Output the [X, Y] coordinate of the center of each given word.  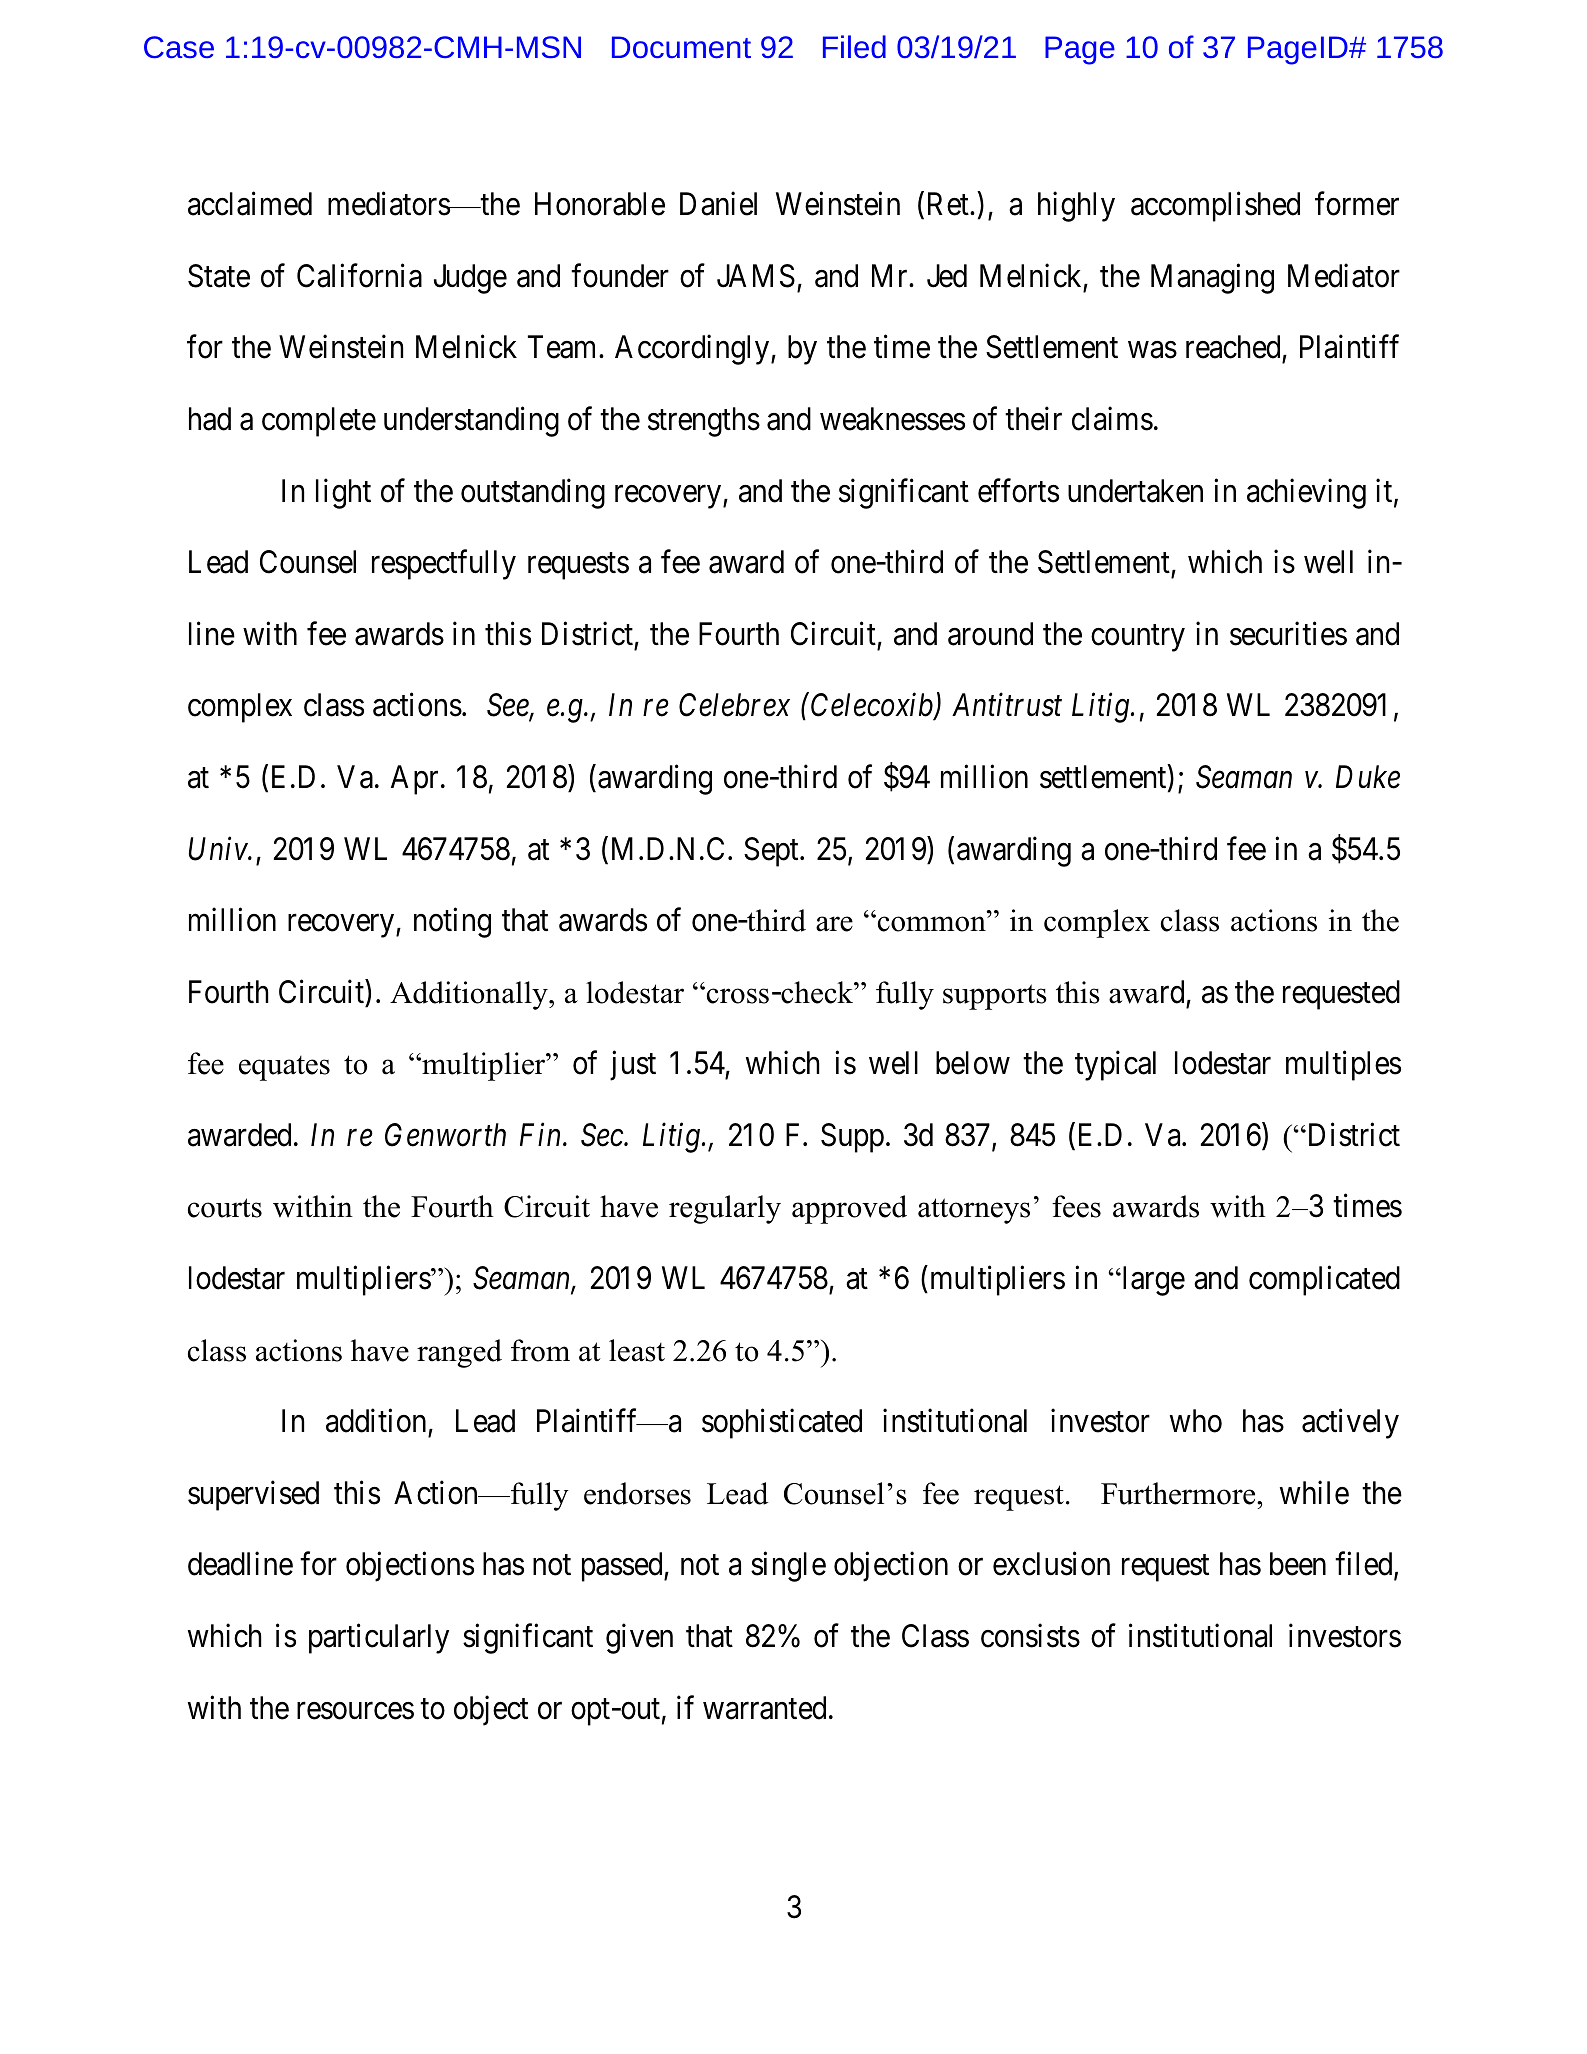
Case [179, 47]
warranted [764, 1708]
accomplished [1215, 207]
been [1298, 1564]
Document [681, 47]
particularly [379, 1639]
